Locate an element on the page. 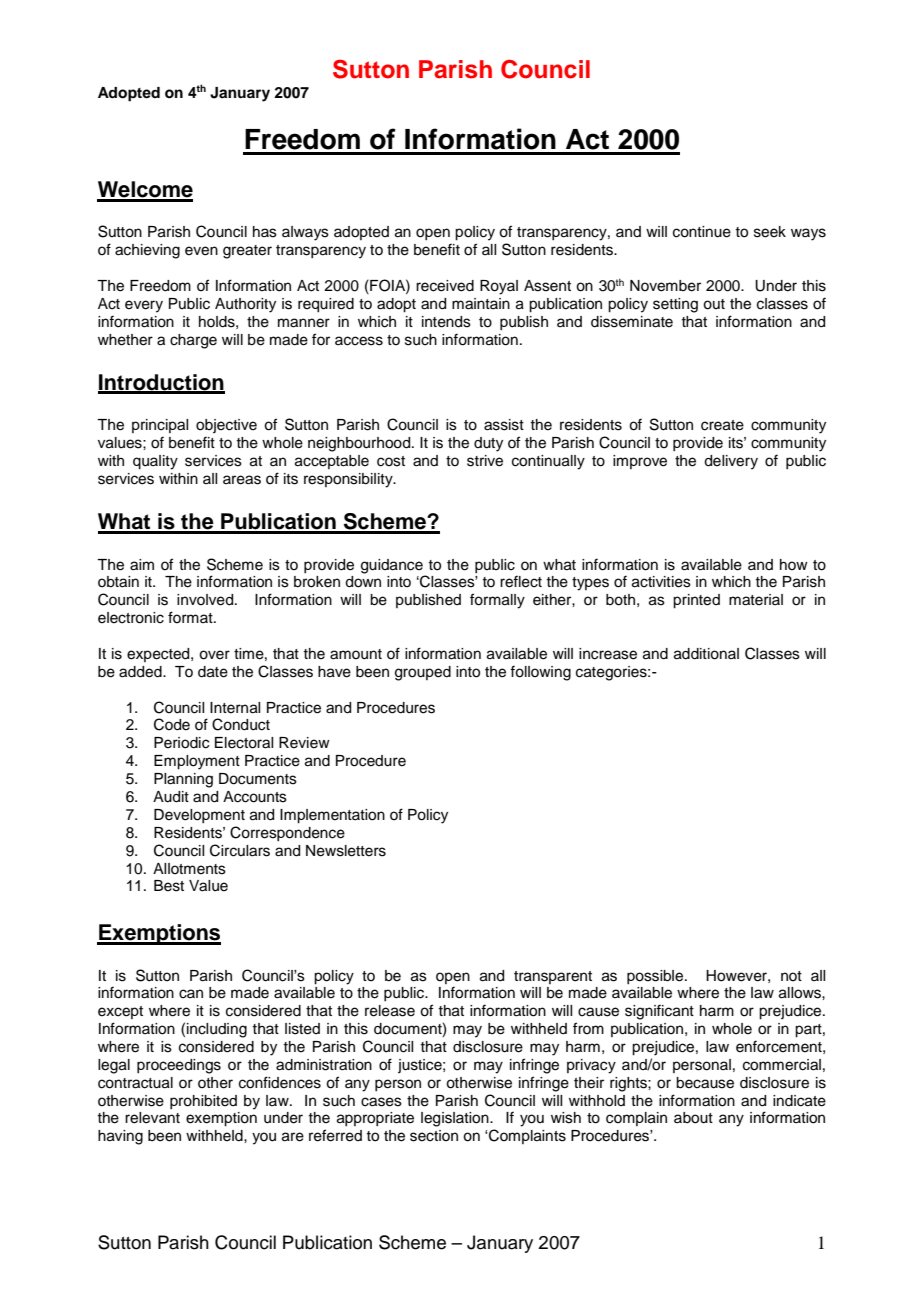 Image resolution: width=924 pixels, height=1308 pixels. aim is located at coordinates (142, 565).
